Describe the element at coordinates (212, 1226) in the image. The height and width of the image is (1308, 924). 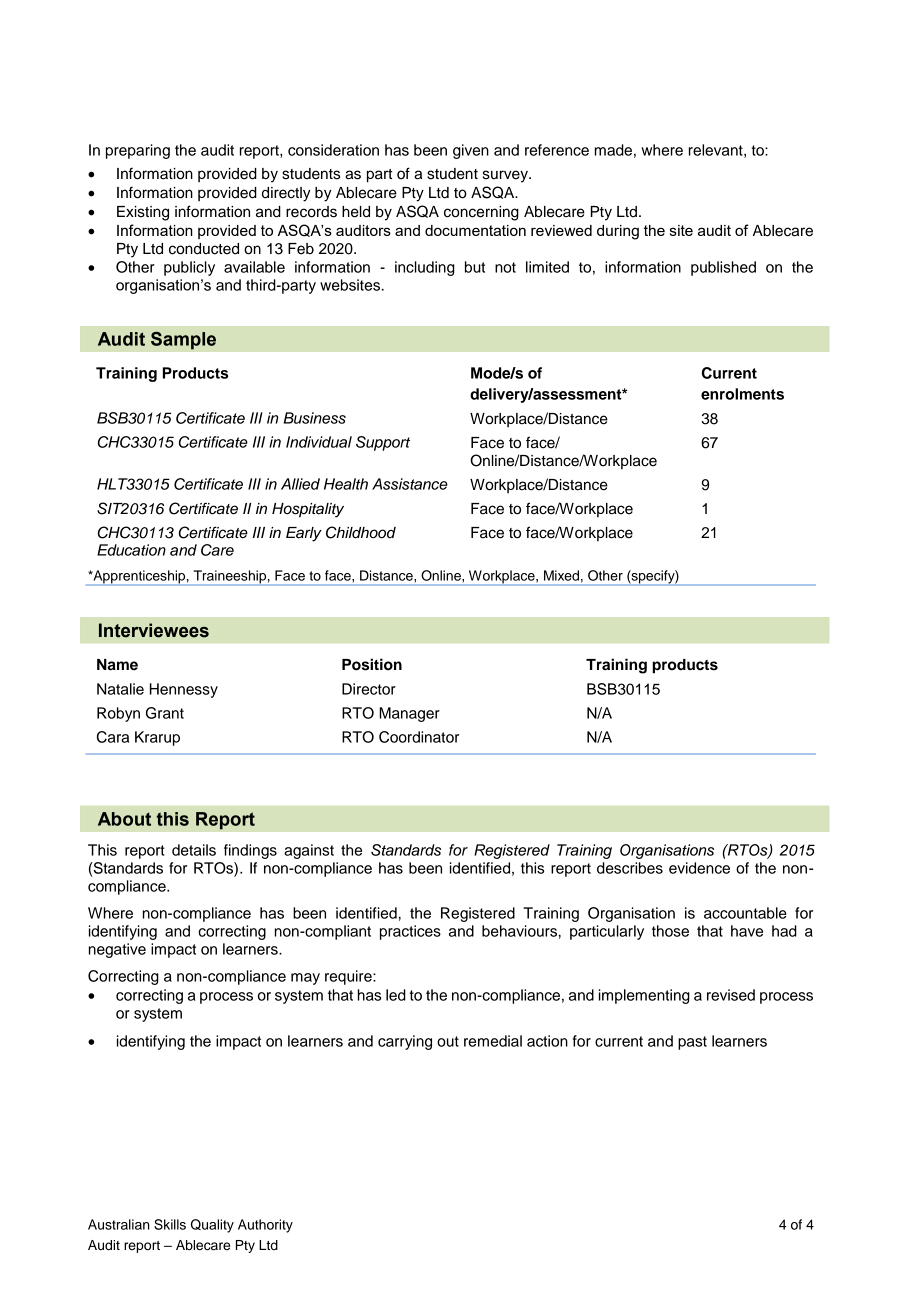
I see `Quality` at that location.
